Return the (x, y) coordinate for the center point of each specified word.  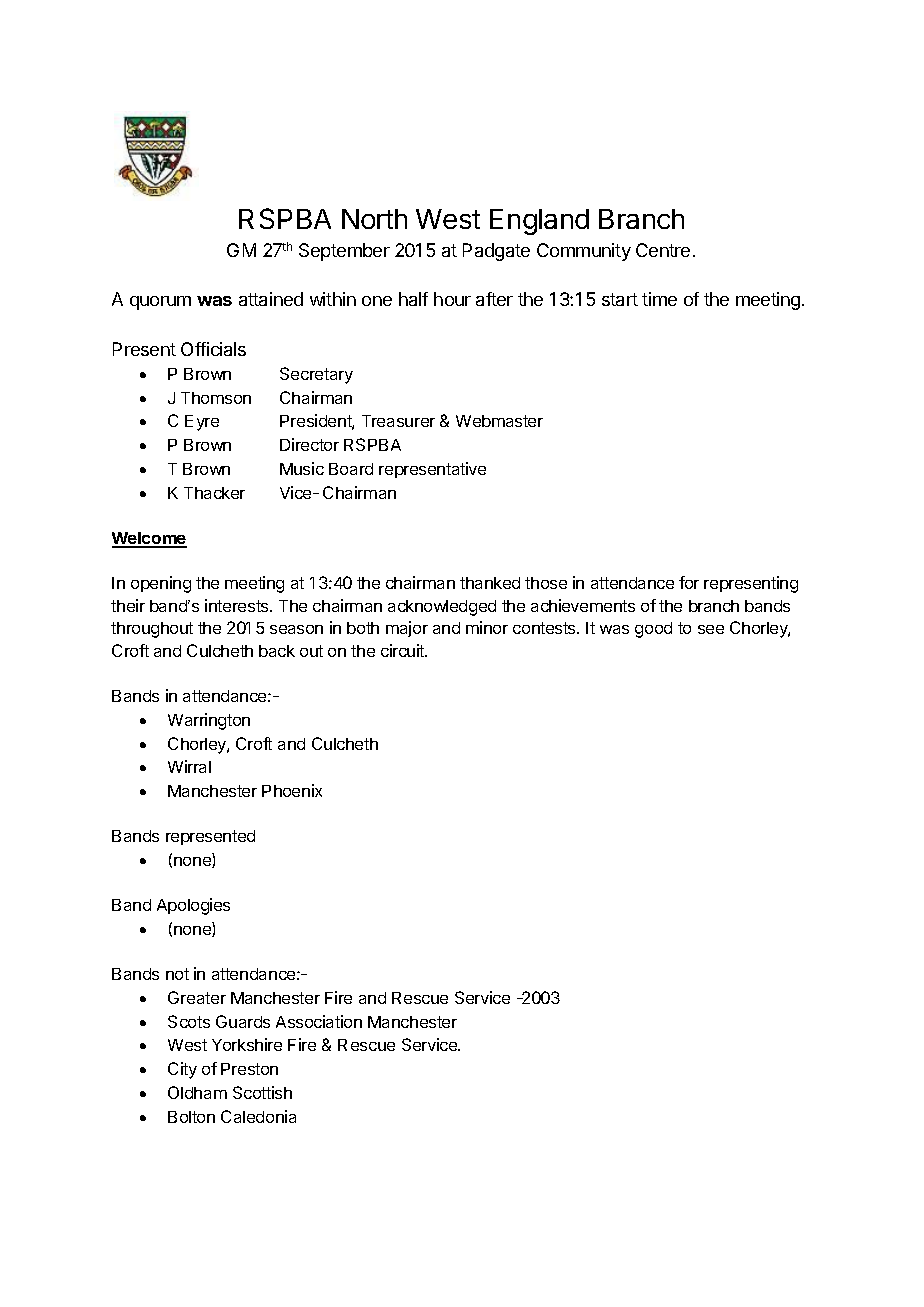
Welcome (149, 539)
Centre (663, 250)
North (374, 219)
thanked (490, 583)
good (653, 630)
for (689, 582)
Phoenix (292, 790)
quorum (160, 303)
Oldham (197, 1092)
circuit (404, 650)
